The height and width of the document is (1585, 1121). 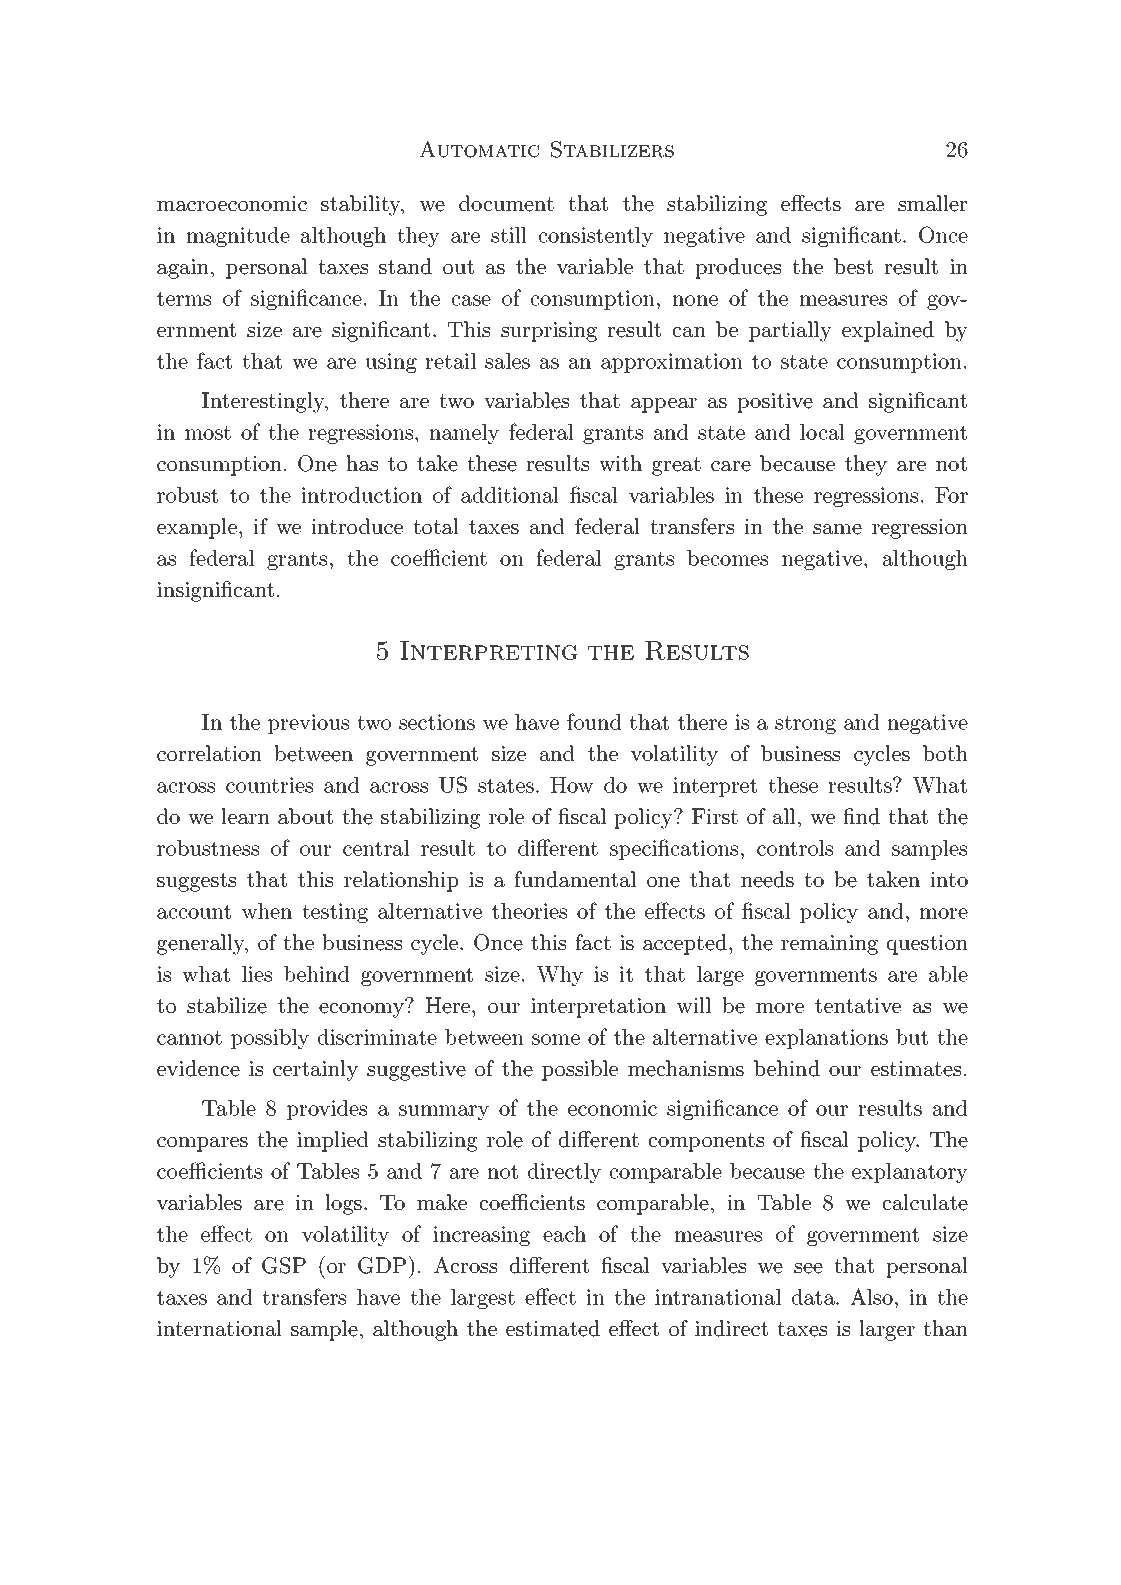 I want to click on magnitude, so click(x=238, y=237).
